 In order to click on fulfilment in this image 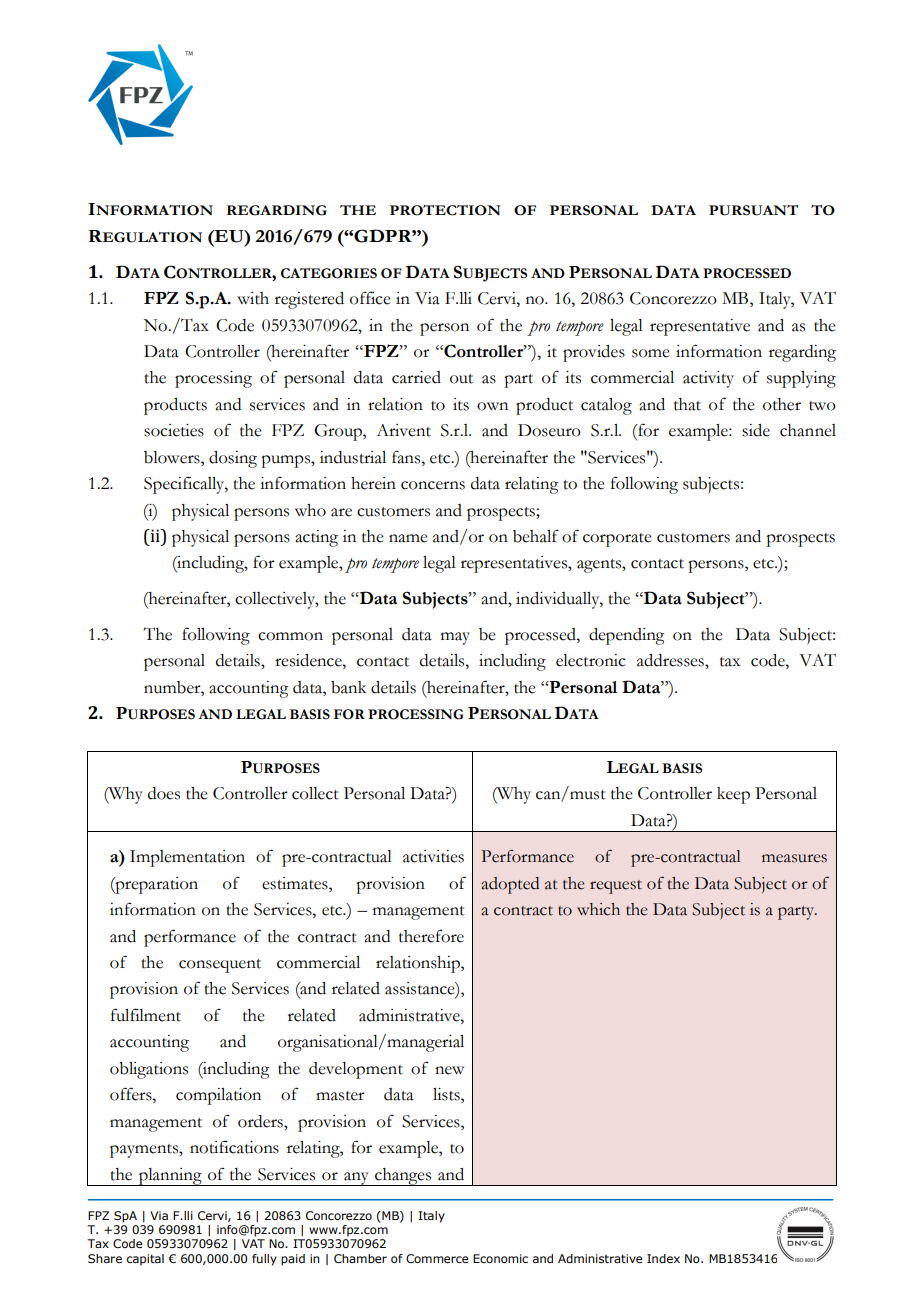, I will do `click(146, 1015)`.
